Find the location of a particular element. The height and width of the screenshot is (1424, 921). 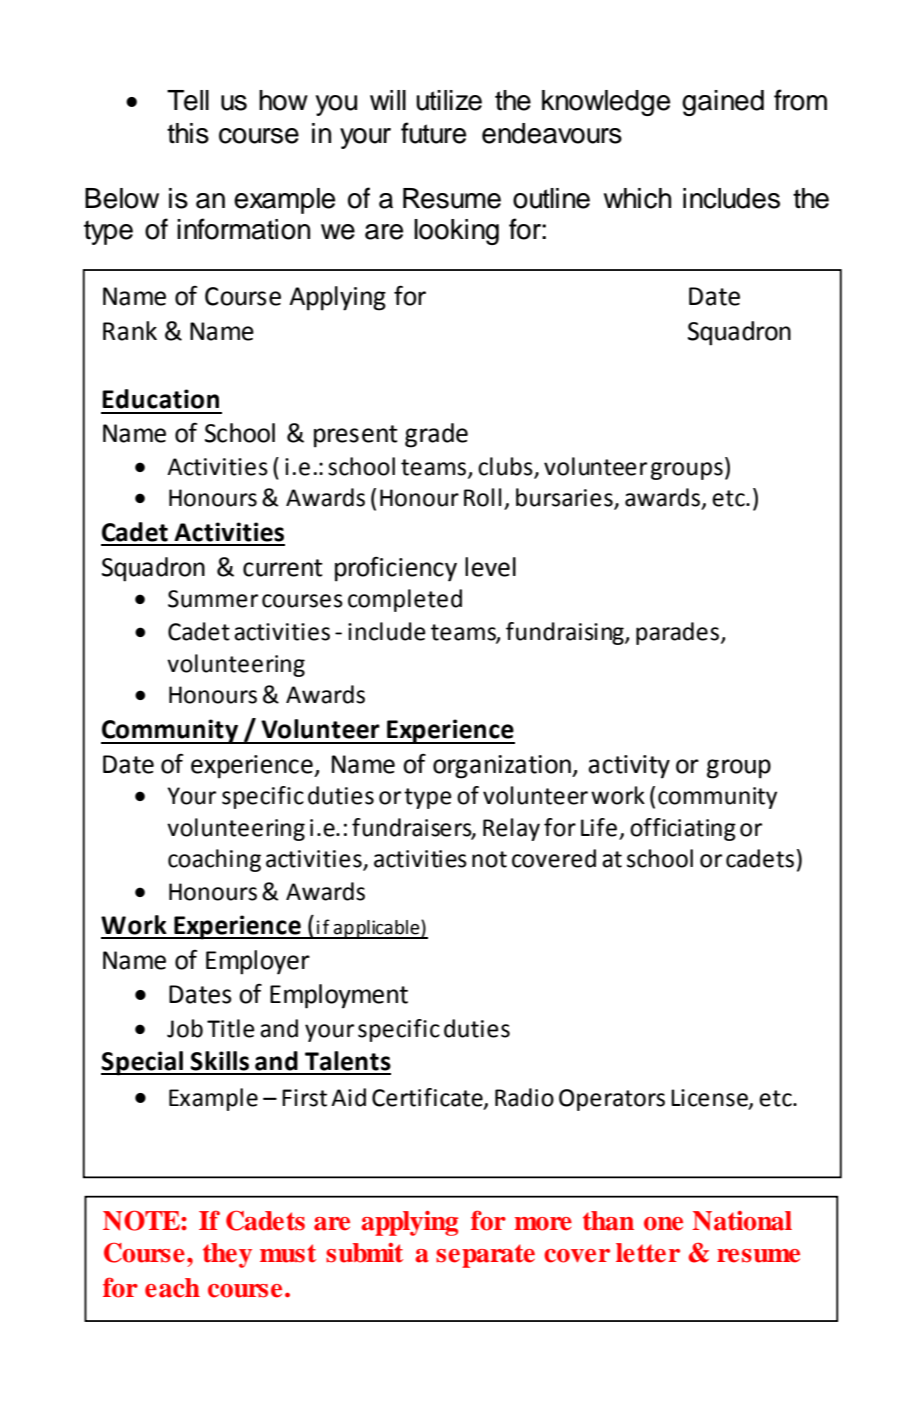

separate is located at coordinates (485, 1256).
